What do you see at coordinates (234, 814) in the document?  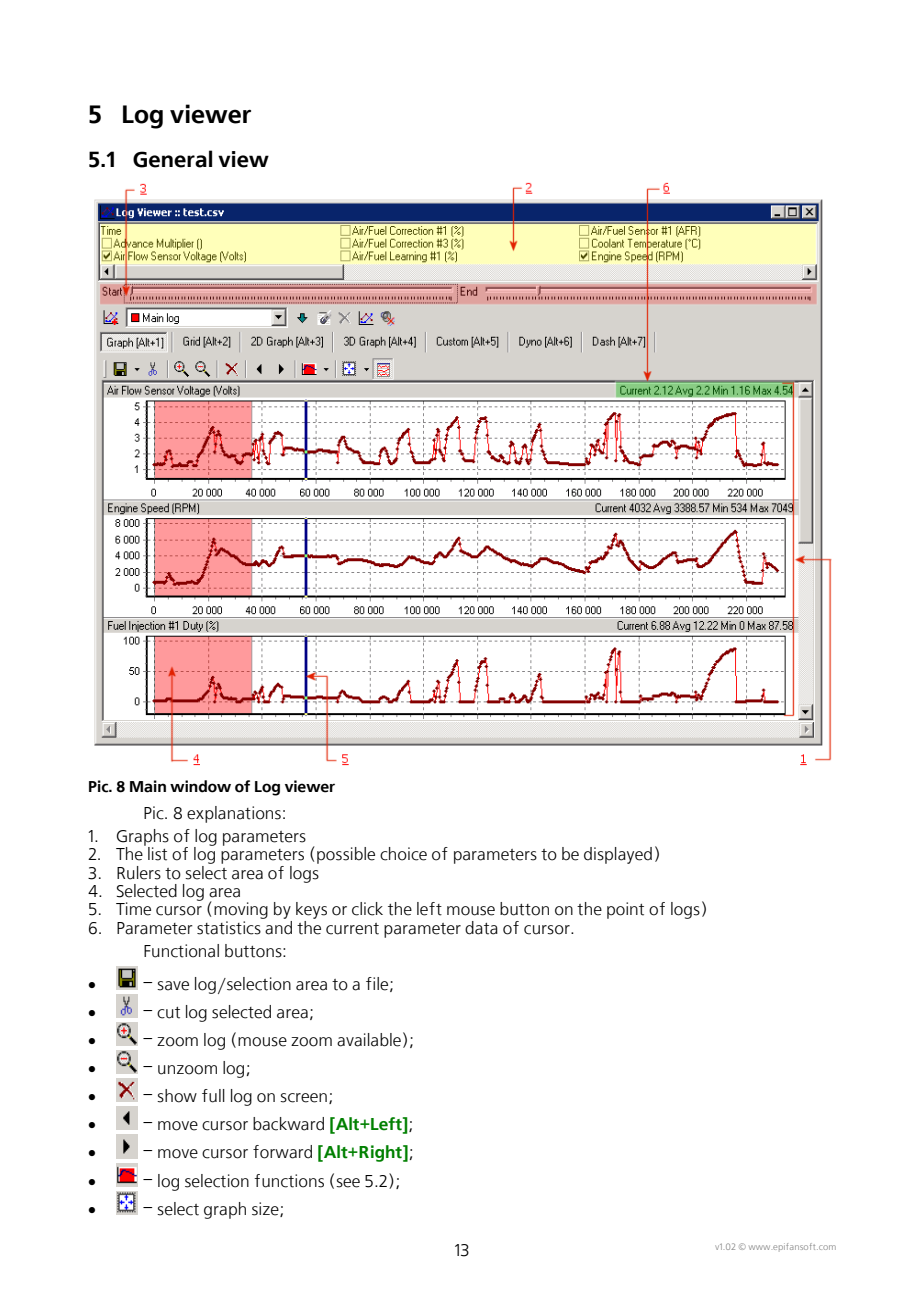 I see `explanations` at bounding box center [234, 814].
